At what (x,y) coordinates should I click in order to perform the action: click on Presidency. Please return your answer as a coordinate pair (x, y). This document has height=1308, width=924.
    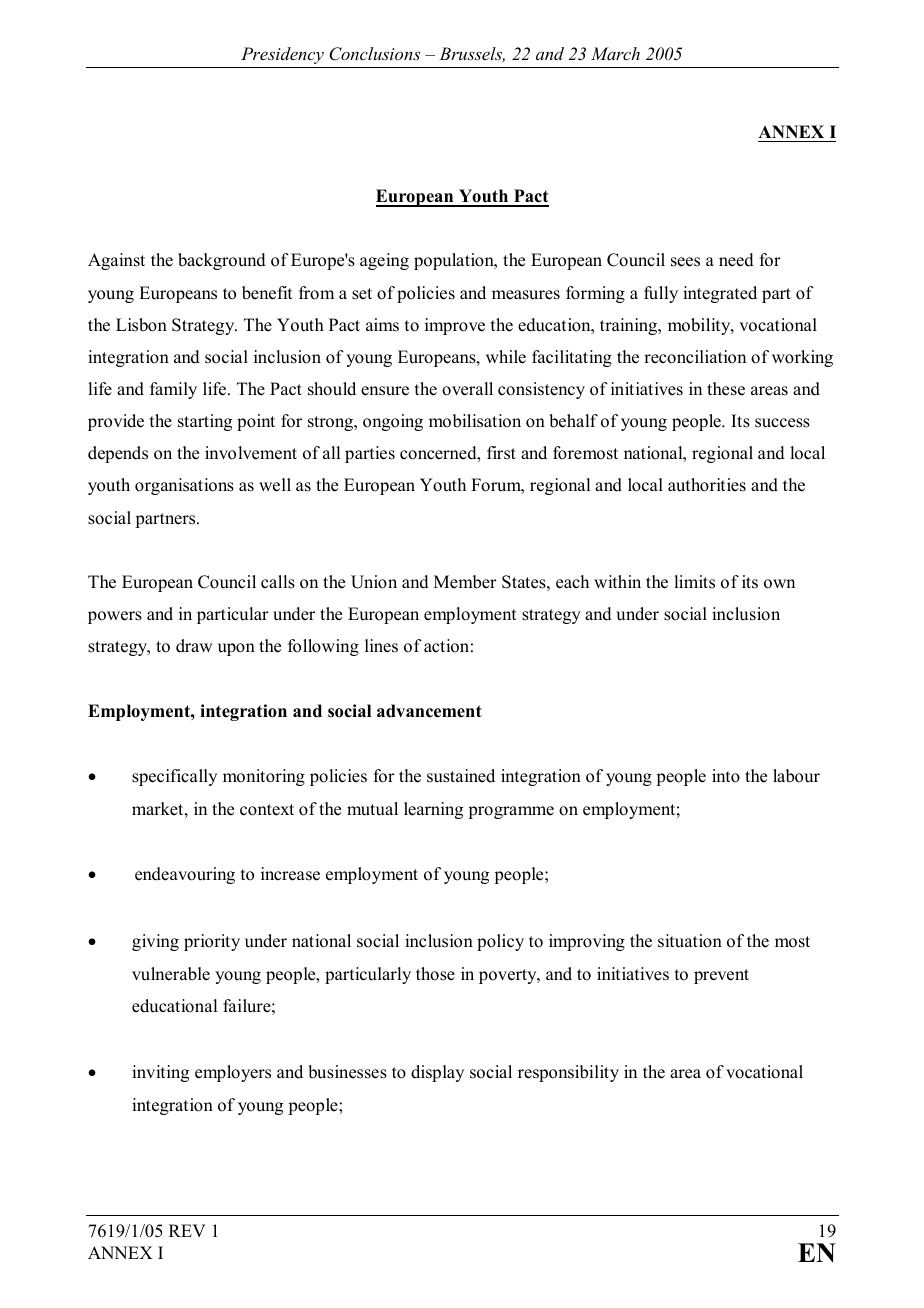
    Looking at the image, I should click on (282, 55).
